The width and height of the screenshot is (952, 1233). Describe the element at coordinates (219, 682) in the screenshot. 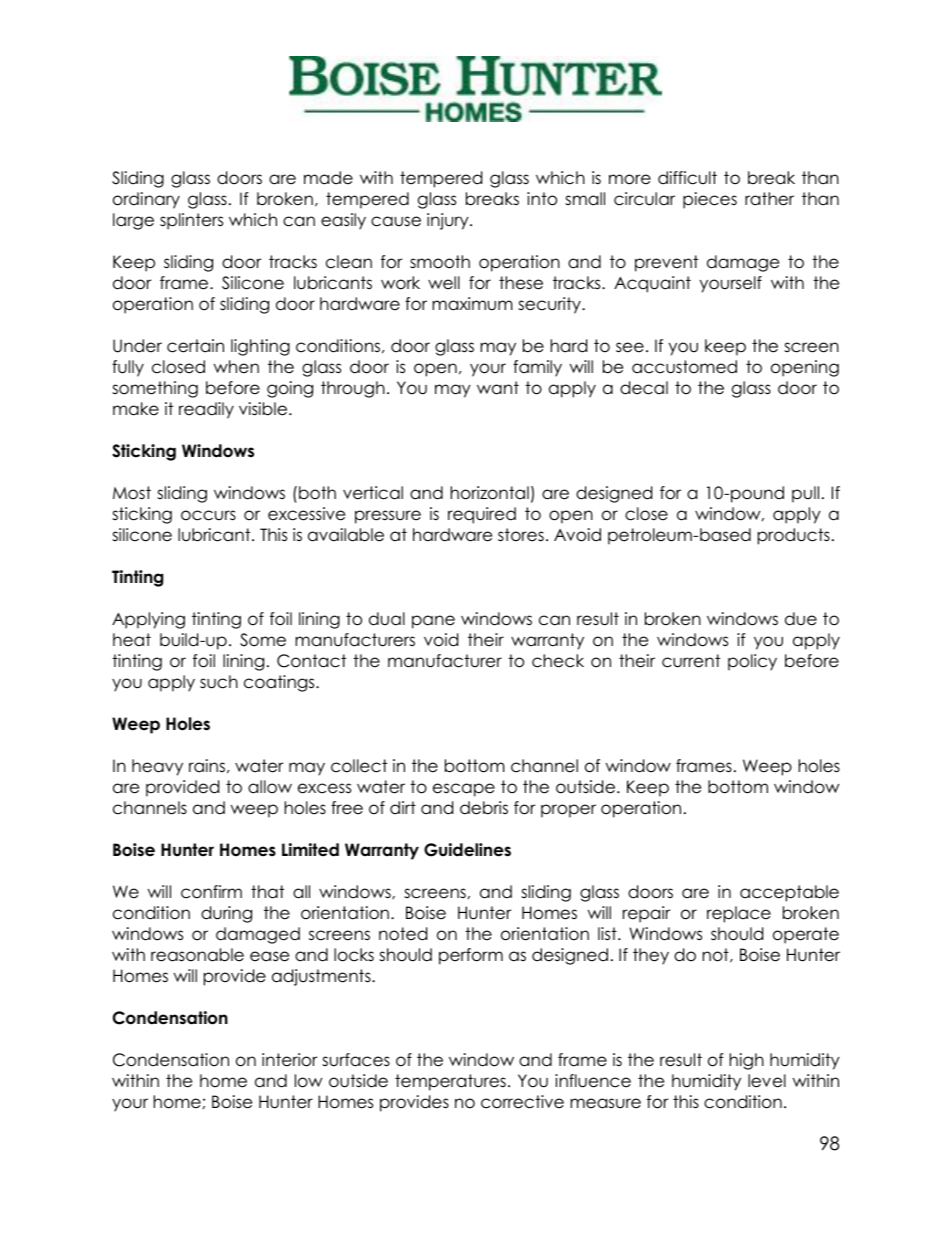

I see `such` at that location.
